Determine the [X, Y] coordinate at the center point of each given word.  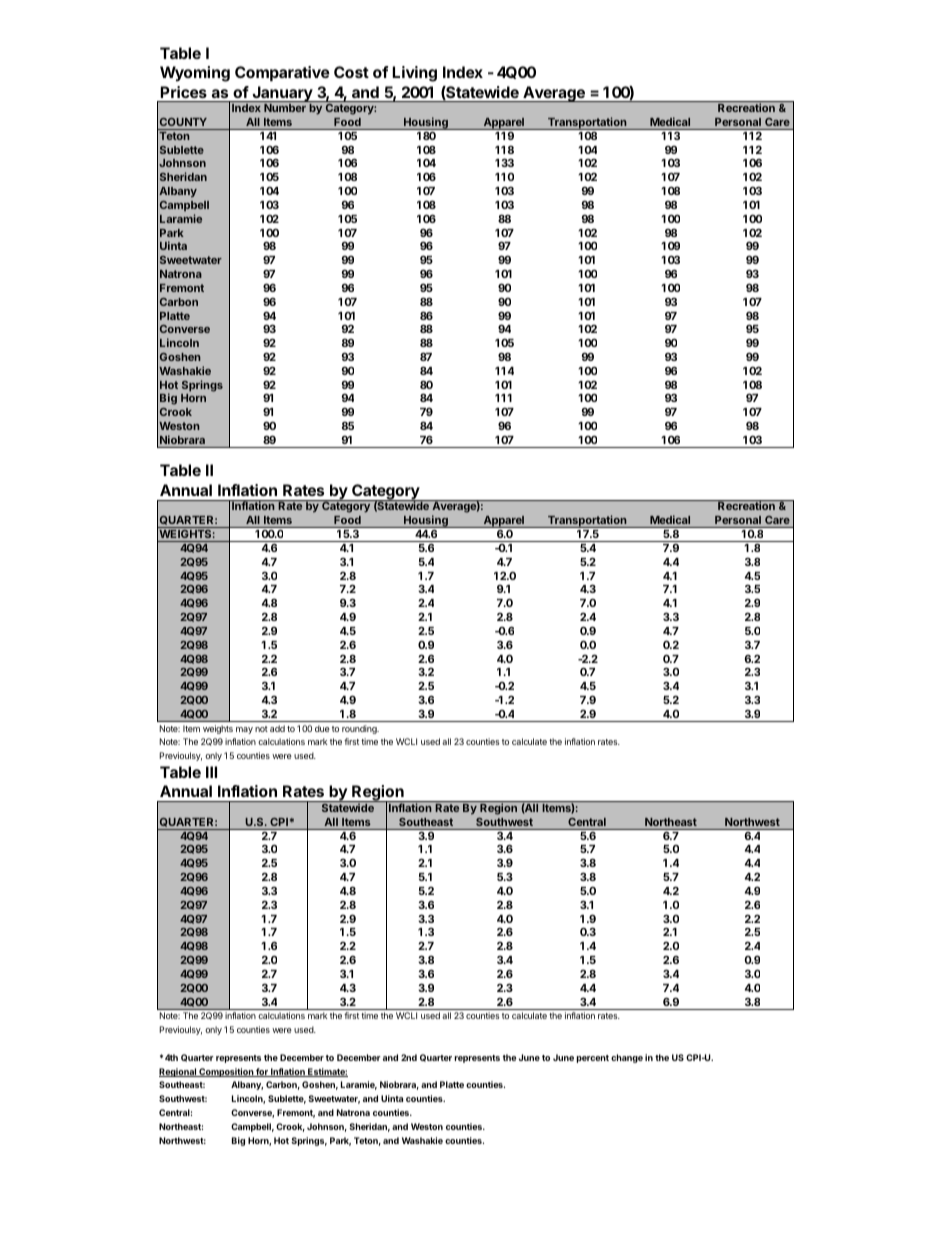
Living [414, 74]
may [244, 730]
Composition [226, 1072]
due [322, 728]
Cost [351, 72]
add [277, 728]
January [282, 95]
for [262, 1072]
